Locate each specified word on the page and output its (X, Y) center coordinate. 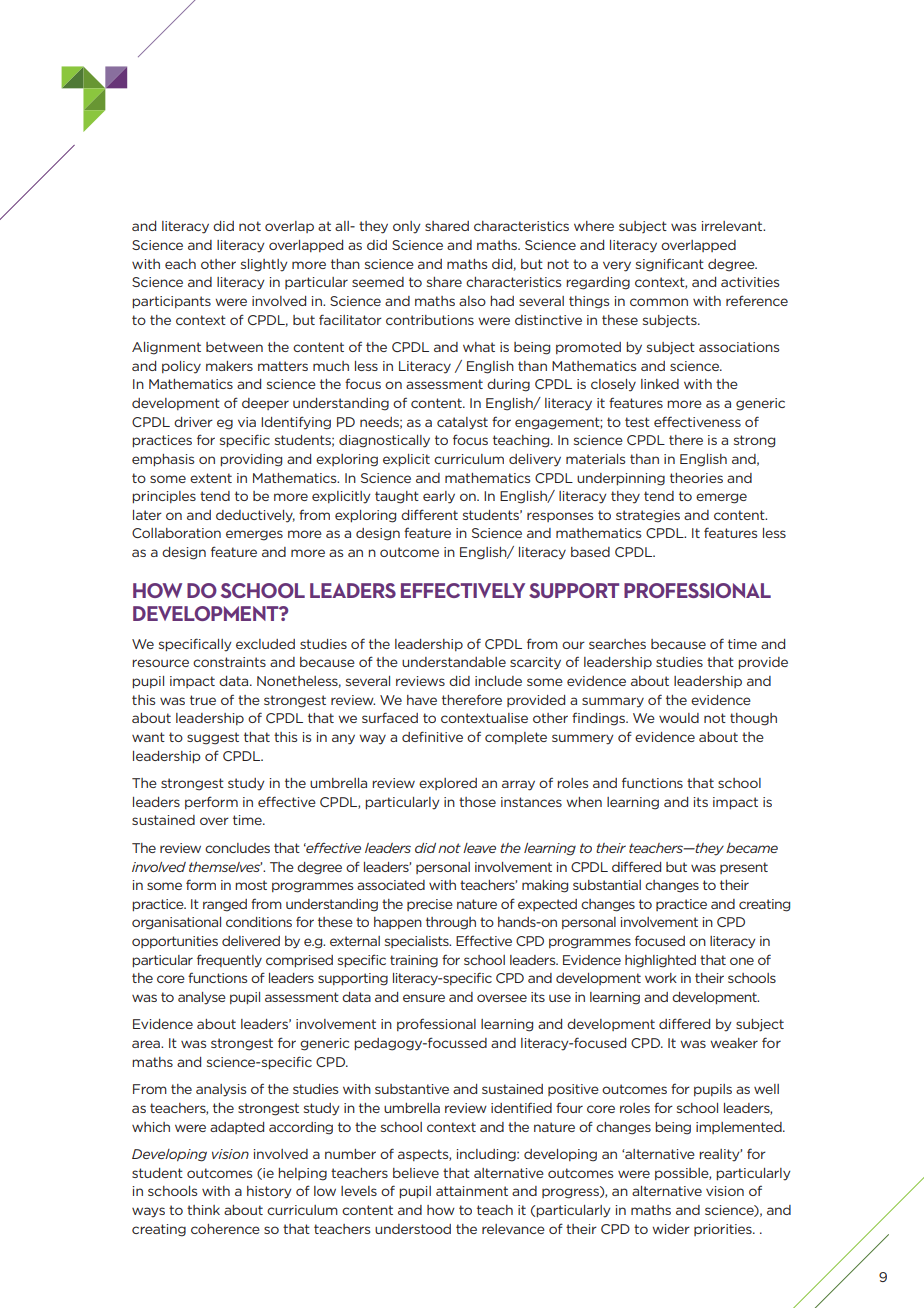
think (203, 1210)
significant (670, 265)
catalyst (462, 423)
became (752, 848)
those (477, 802)
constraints (229, 662)
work (661, 978)
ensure (424, 998)
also (472, 301)
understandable (454, 662)
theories (696, 478)
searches (617, 644)
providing (251, 460)
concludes (237, 848)
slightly (264, 265)
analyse (202, 998)
